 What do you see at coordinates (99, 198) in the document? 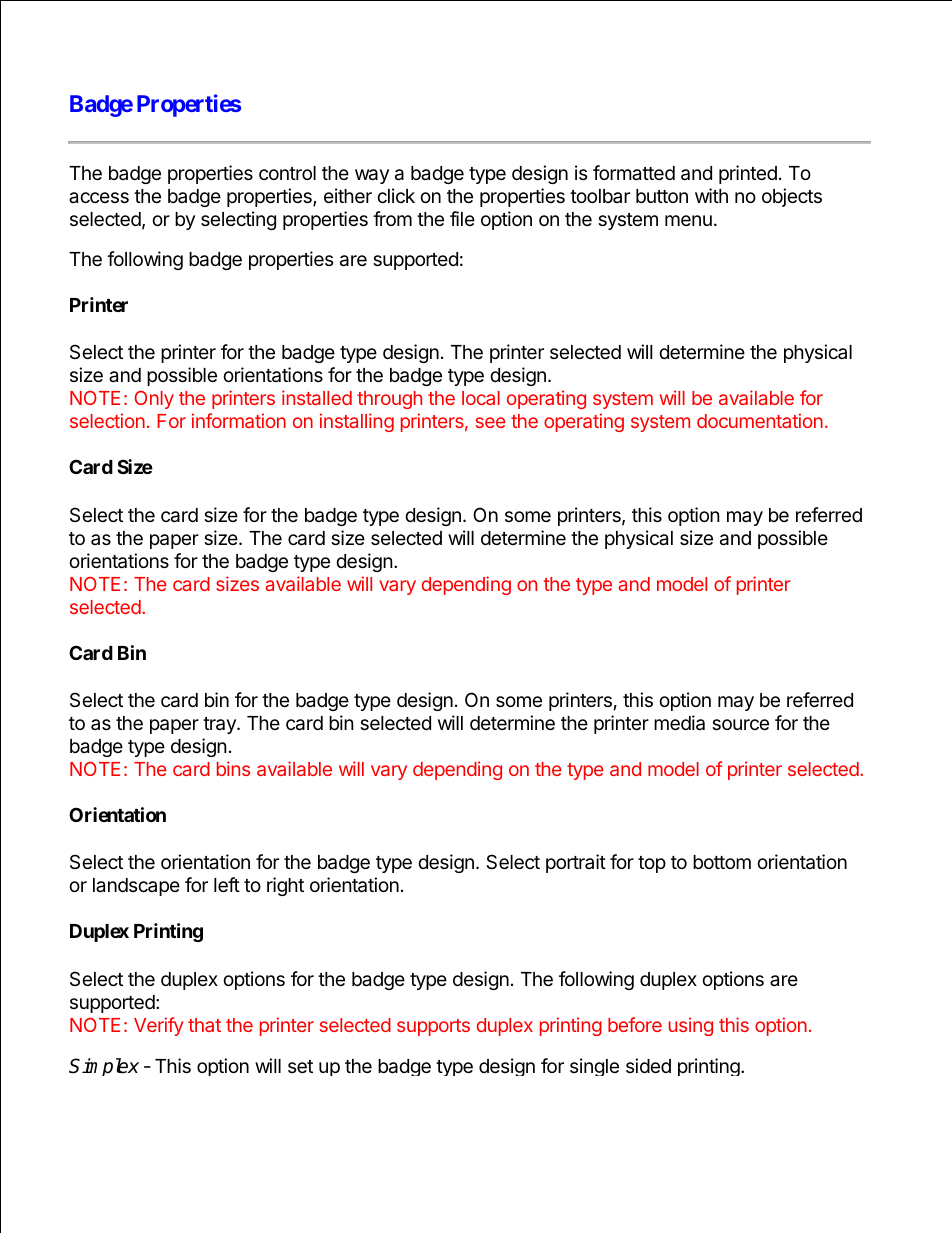
I see `access` at bounding box center [99, 198].
